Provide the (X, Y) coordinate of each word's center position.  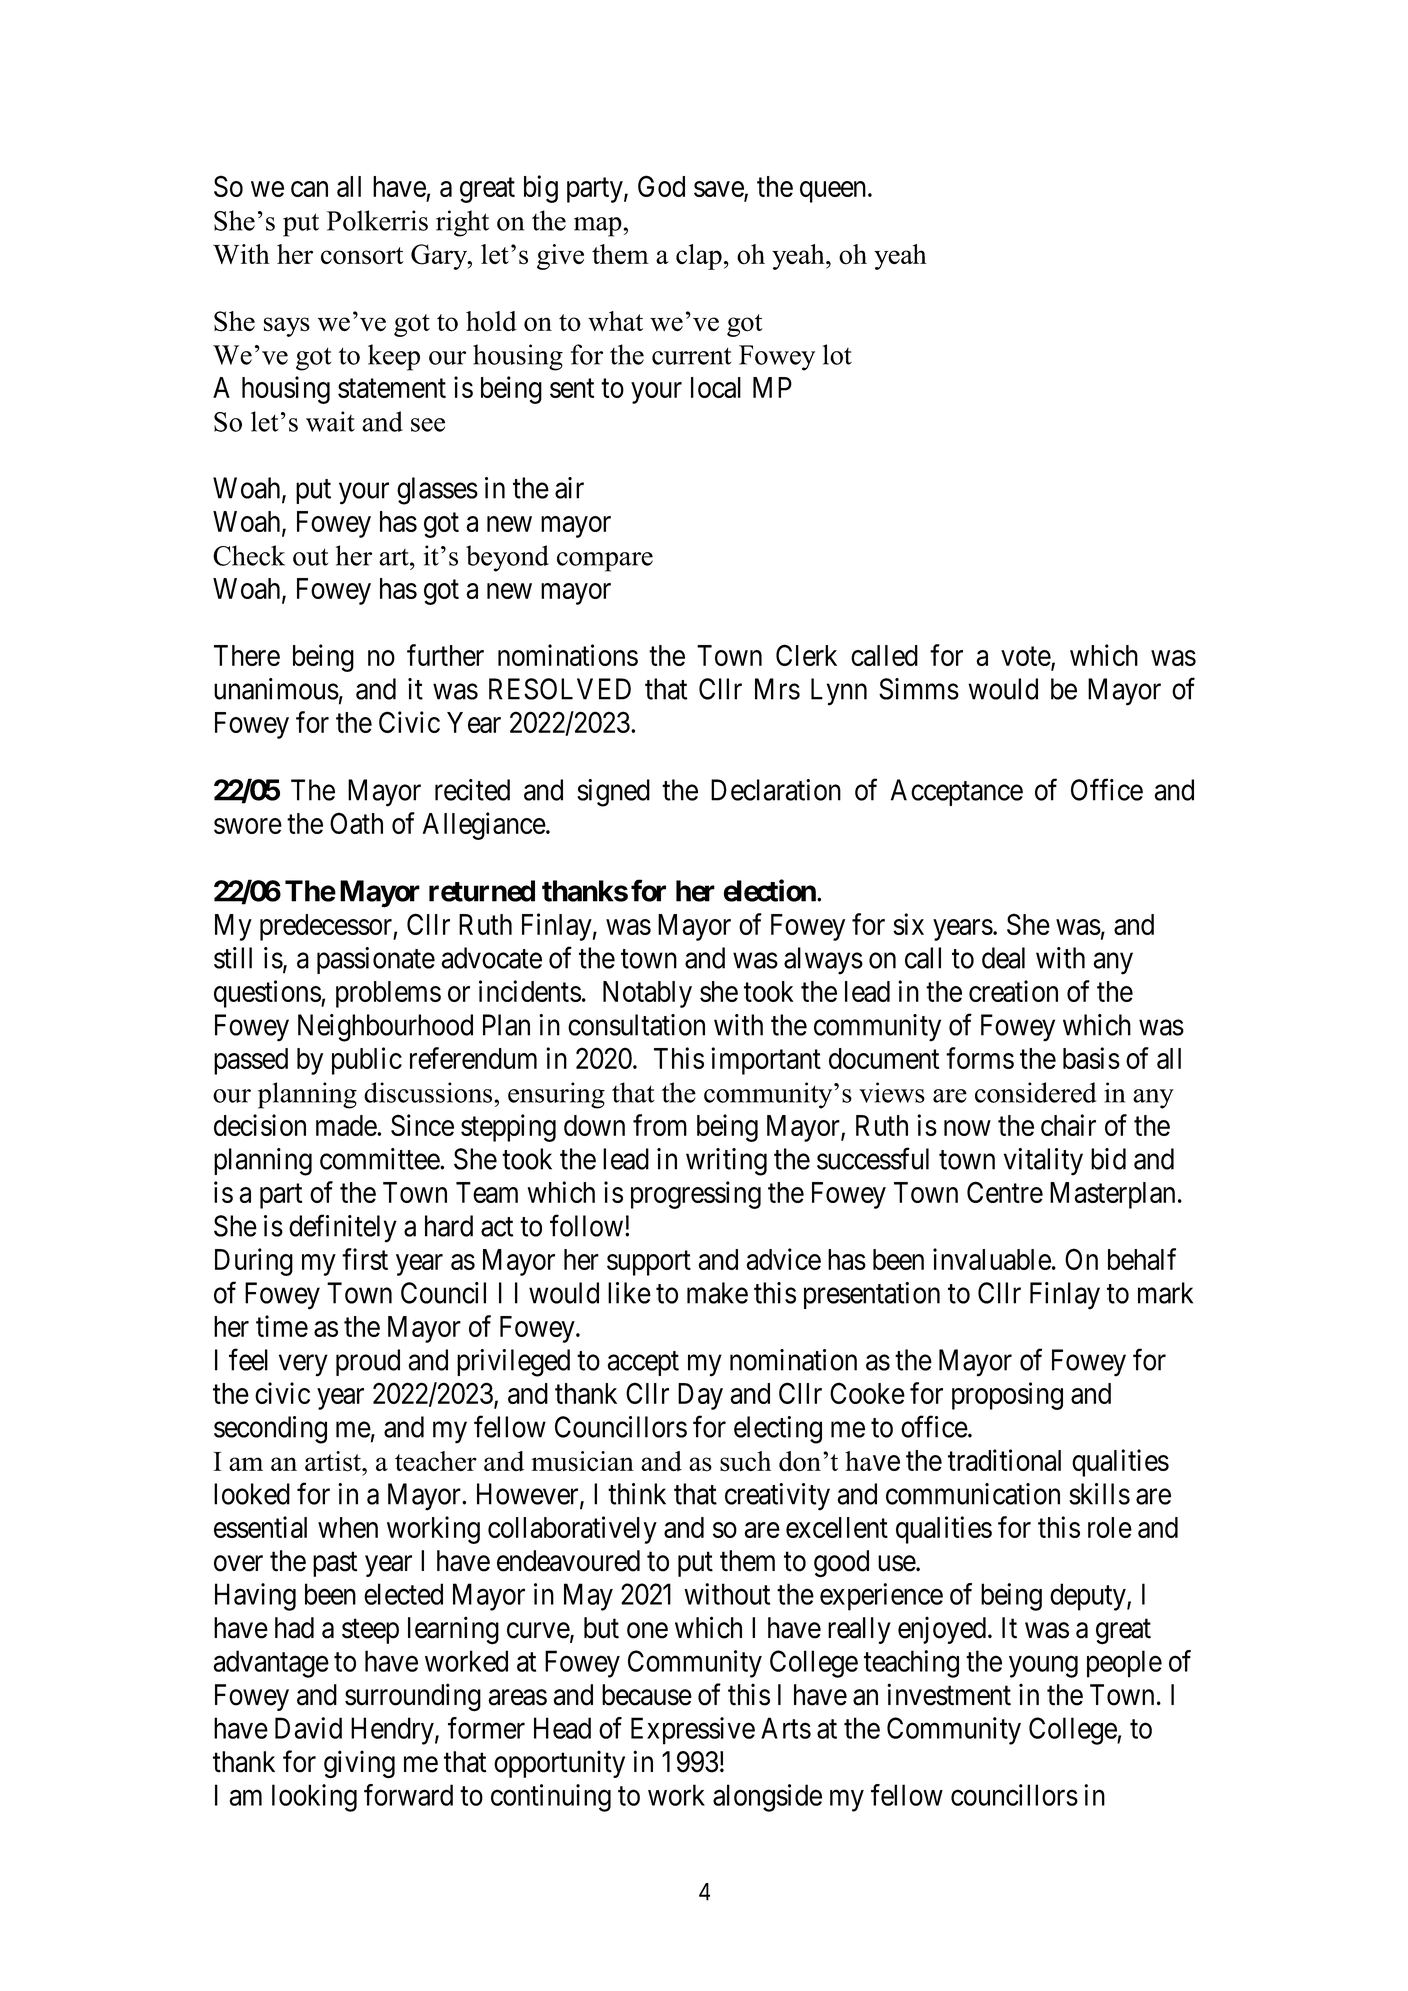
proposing (1007, 1396)
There (247, 655)
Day (700, 1396)
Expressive (693, 1731)
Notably (647, 994)
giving (359, 1764)
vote (1026, 658)
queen (833, 192)
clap (699, 257)
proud (368, 1362)
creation (1013, 991)
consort (362, 256)
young (1043, 1667)
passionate (376, 960)
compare (605, 562)
